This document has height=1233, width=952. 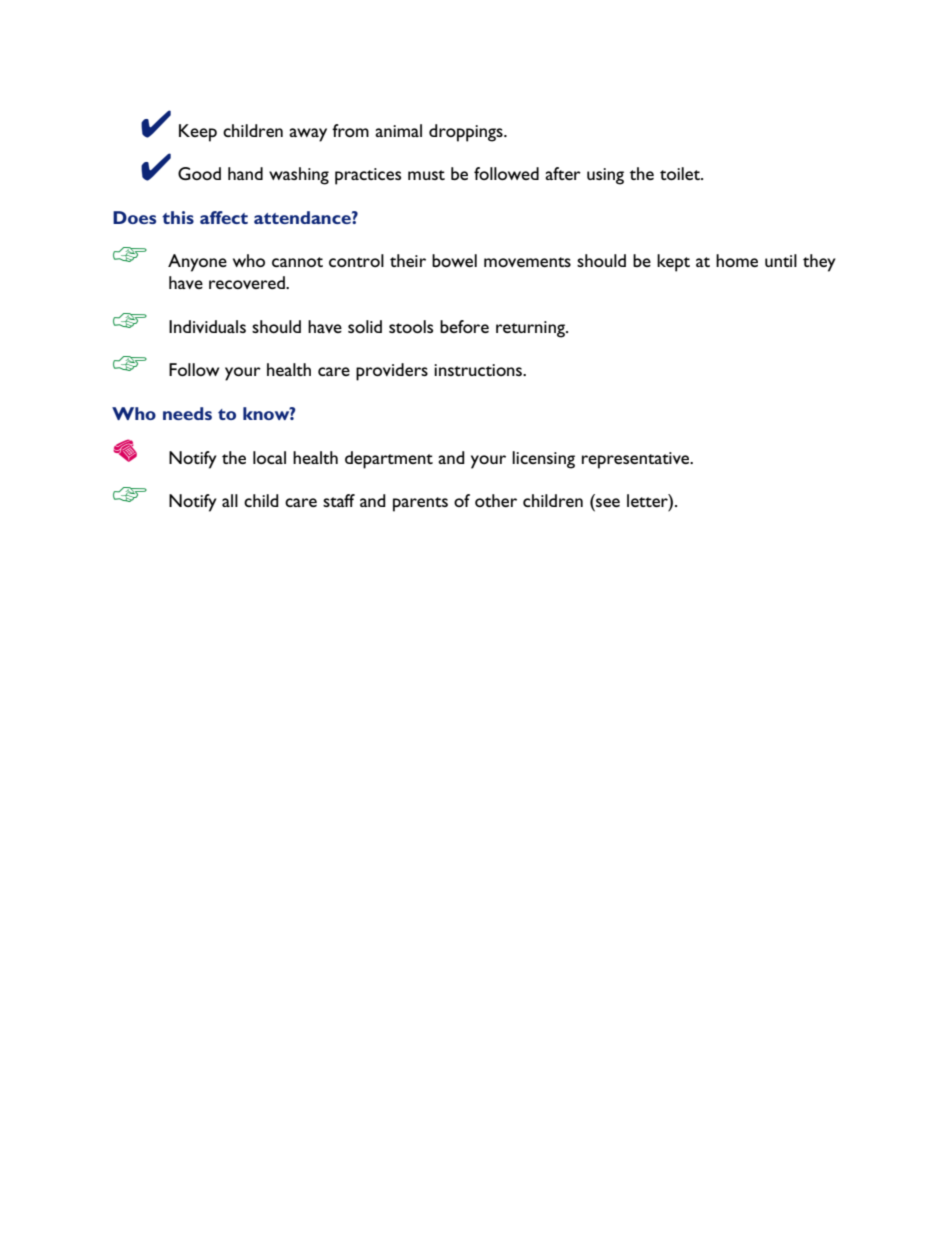 What do you see at coordinates (454, 260) in the document?
I see `bowel` at bounding box center [454, 260].
